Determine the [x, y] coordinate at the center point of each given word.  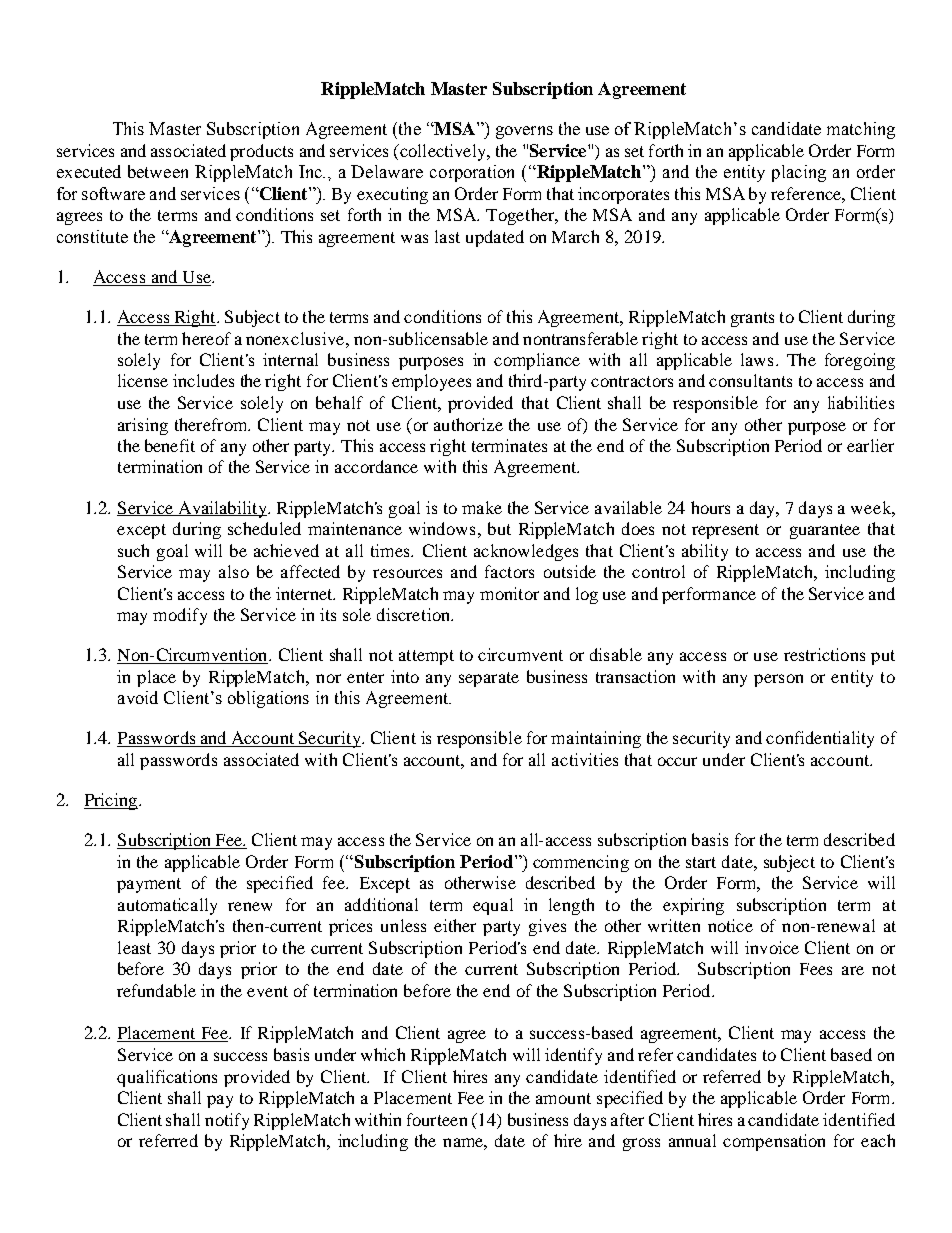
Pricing [112, 801]
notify [227, 1121]
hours [710, 507]
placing [799, 173]
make [482, 507]
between [158, 171]
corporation [472, 173]
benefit [170, 445]
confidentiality [820, 739]
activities [585, 759]
